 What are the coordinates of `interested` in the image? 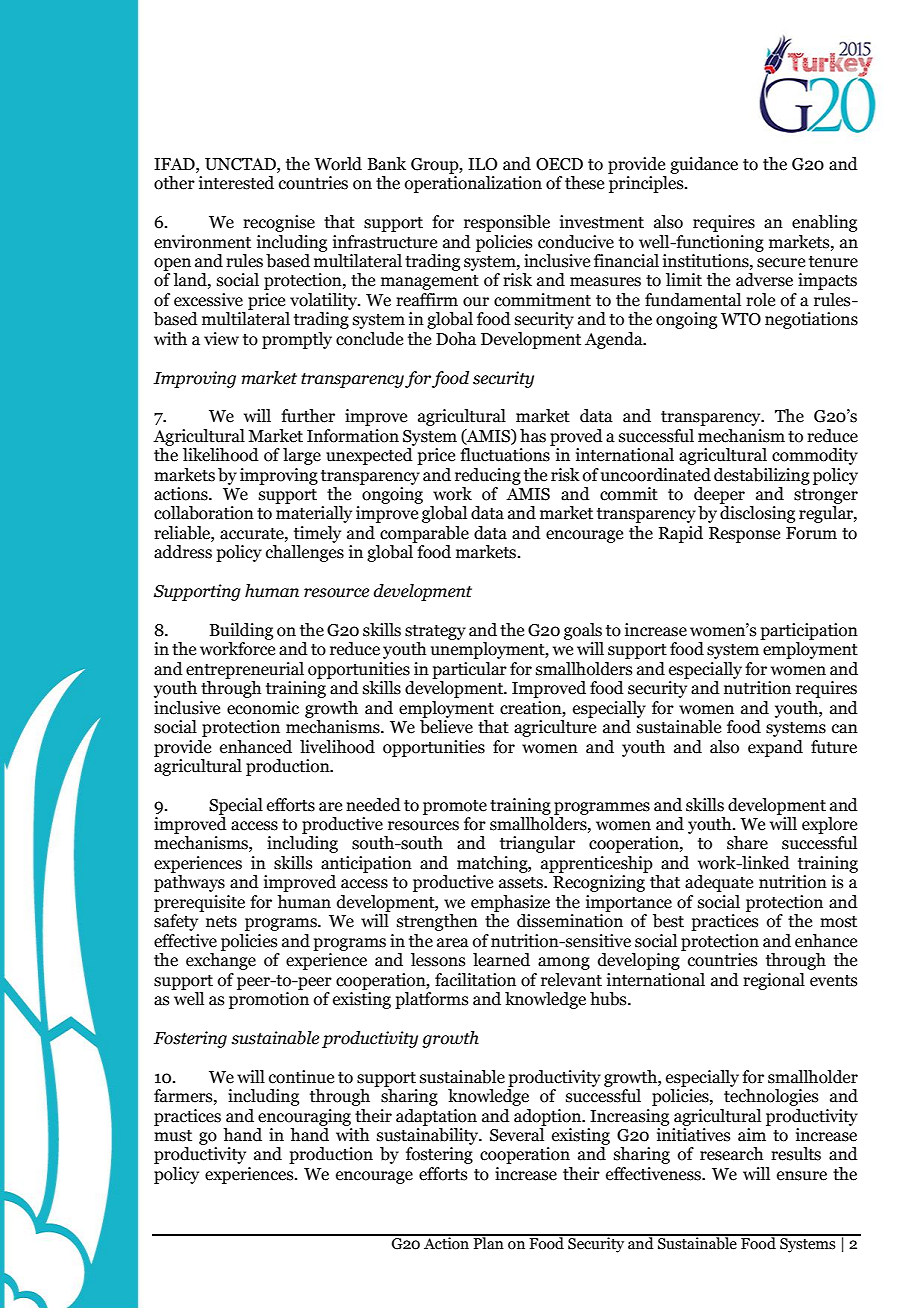 It's located at (236, 183).
